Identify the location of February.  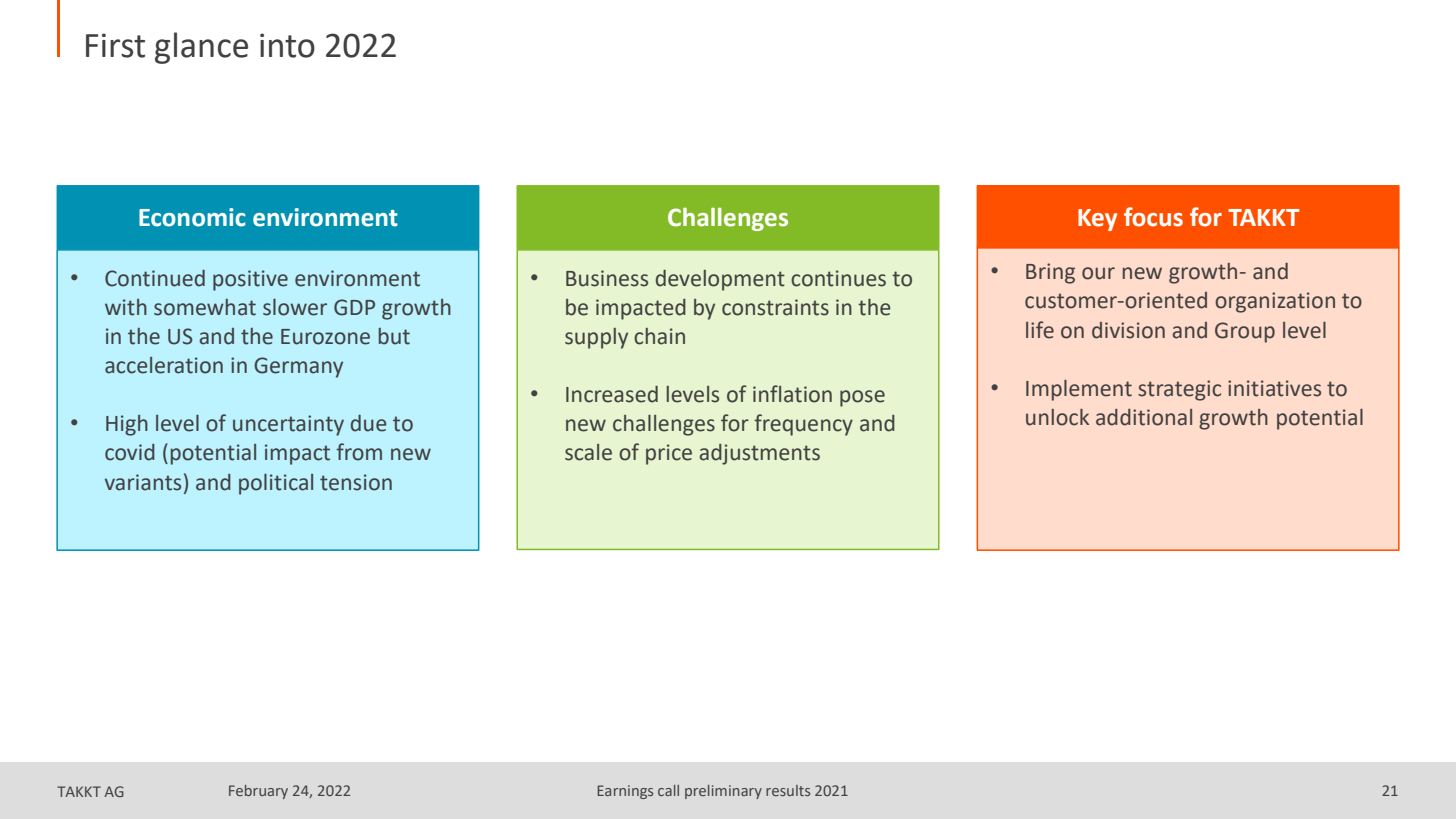
(258, 792).
